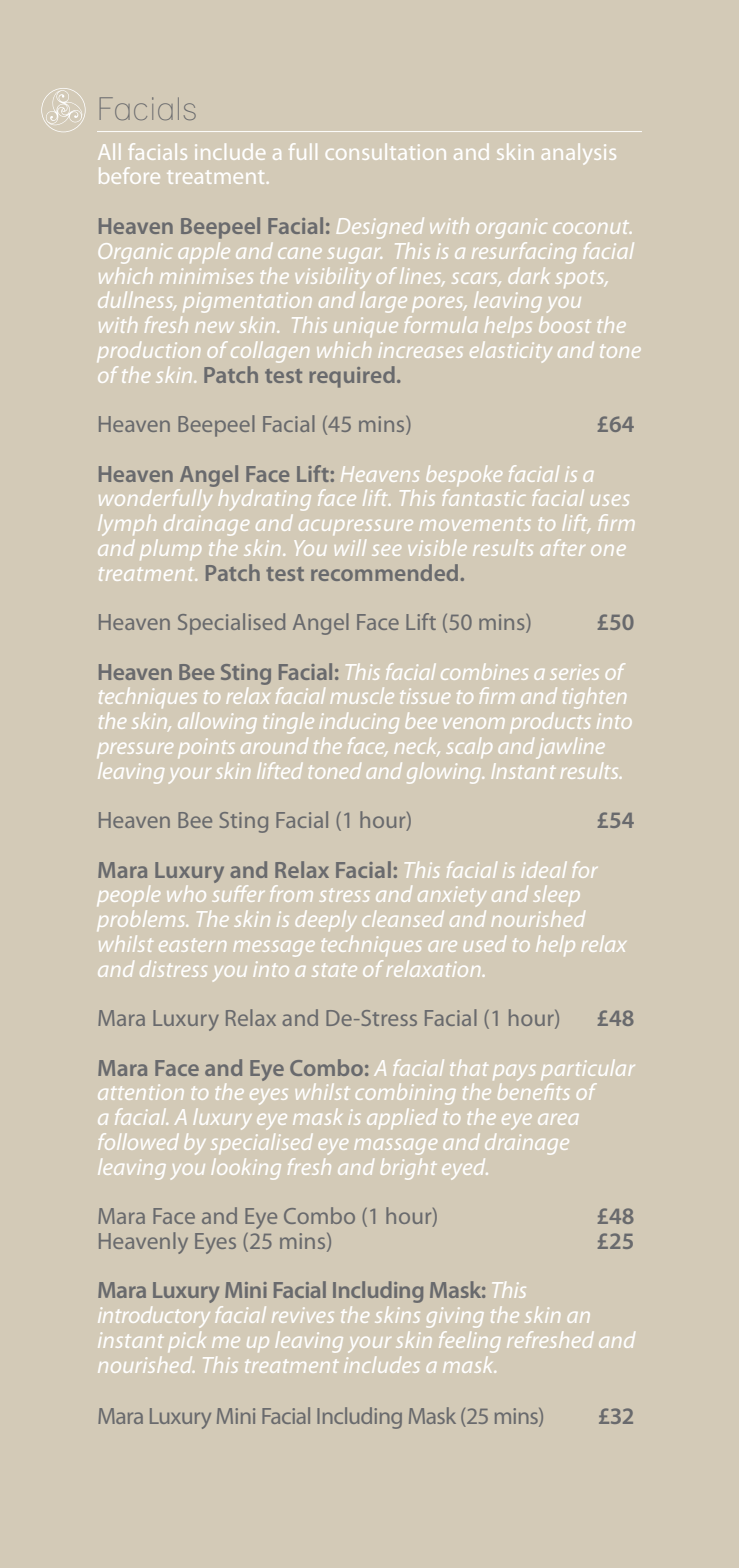 The image size is (739, 1568). Describe the element at coordinates (511, 352) in the screenshot. I see `elasticity` at that location.
